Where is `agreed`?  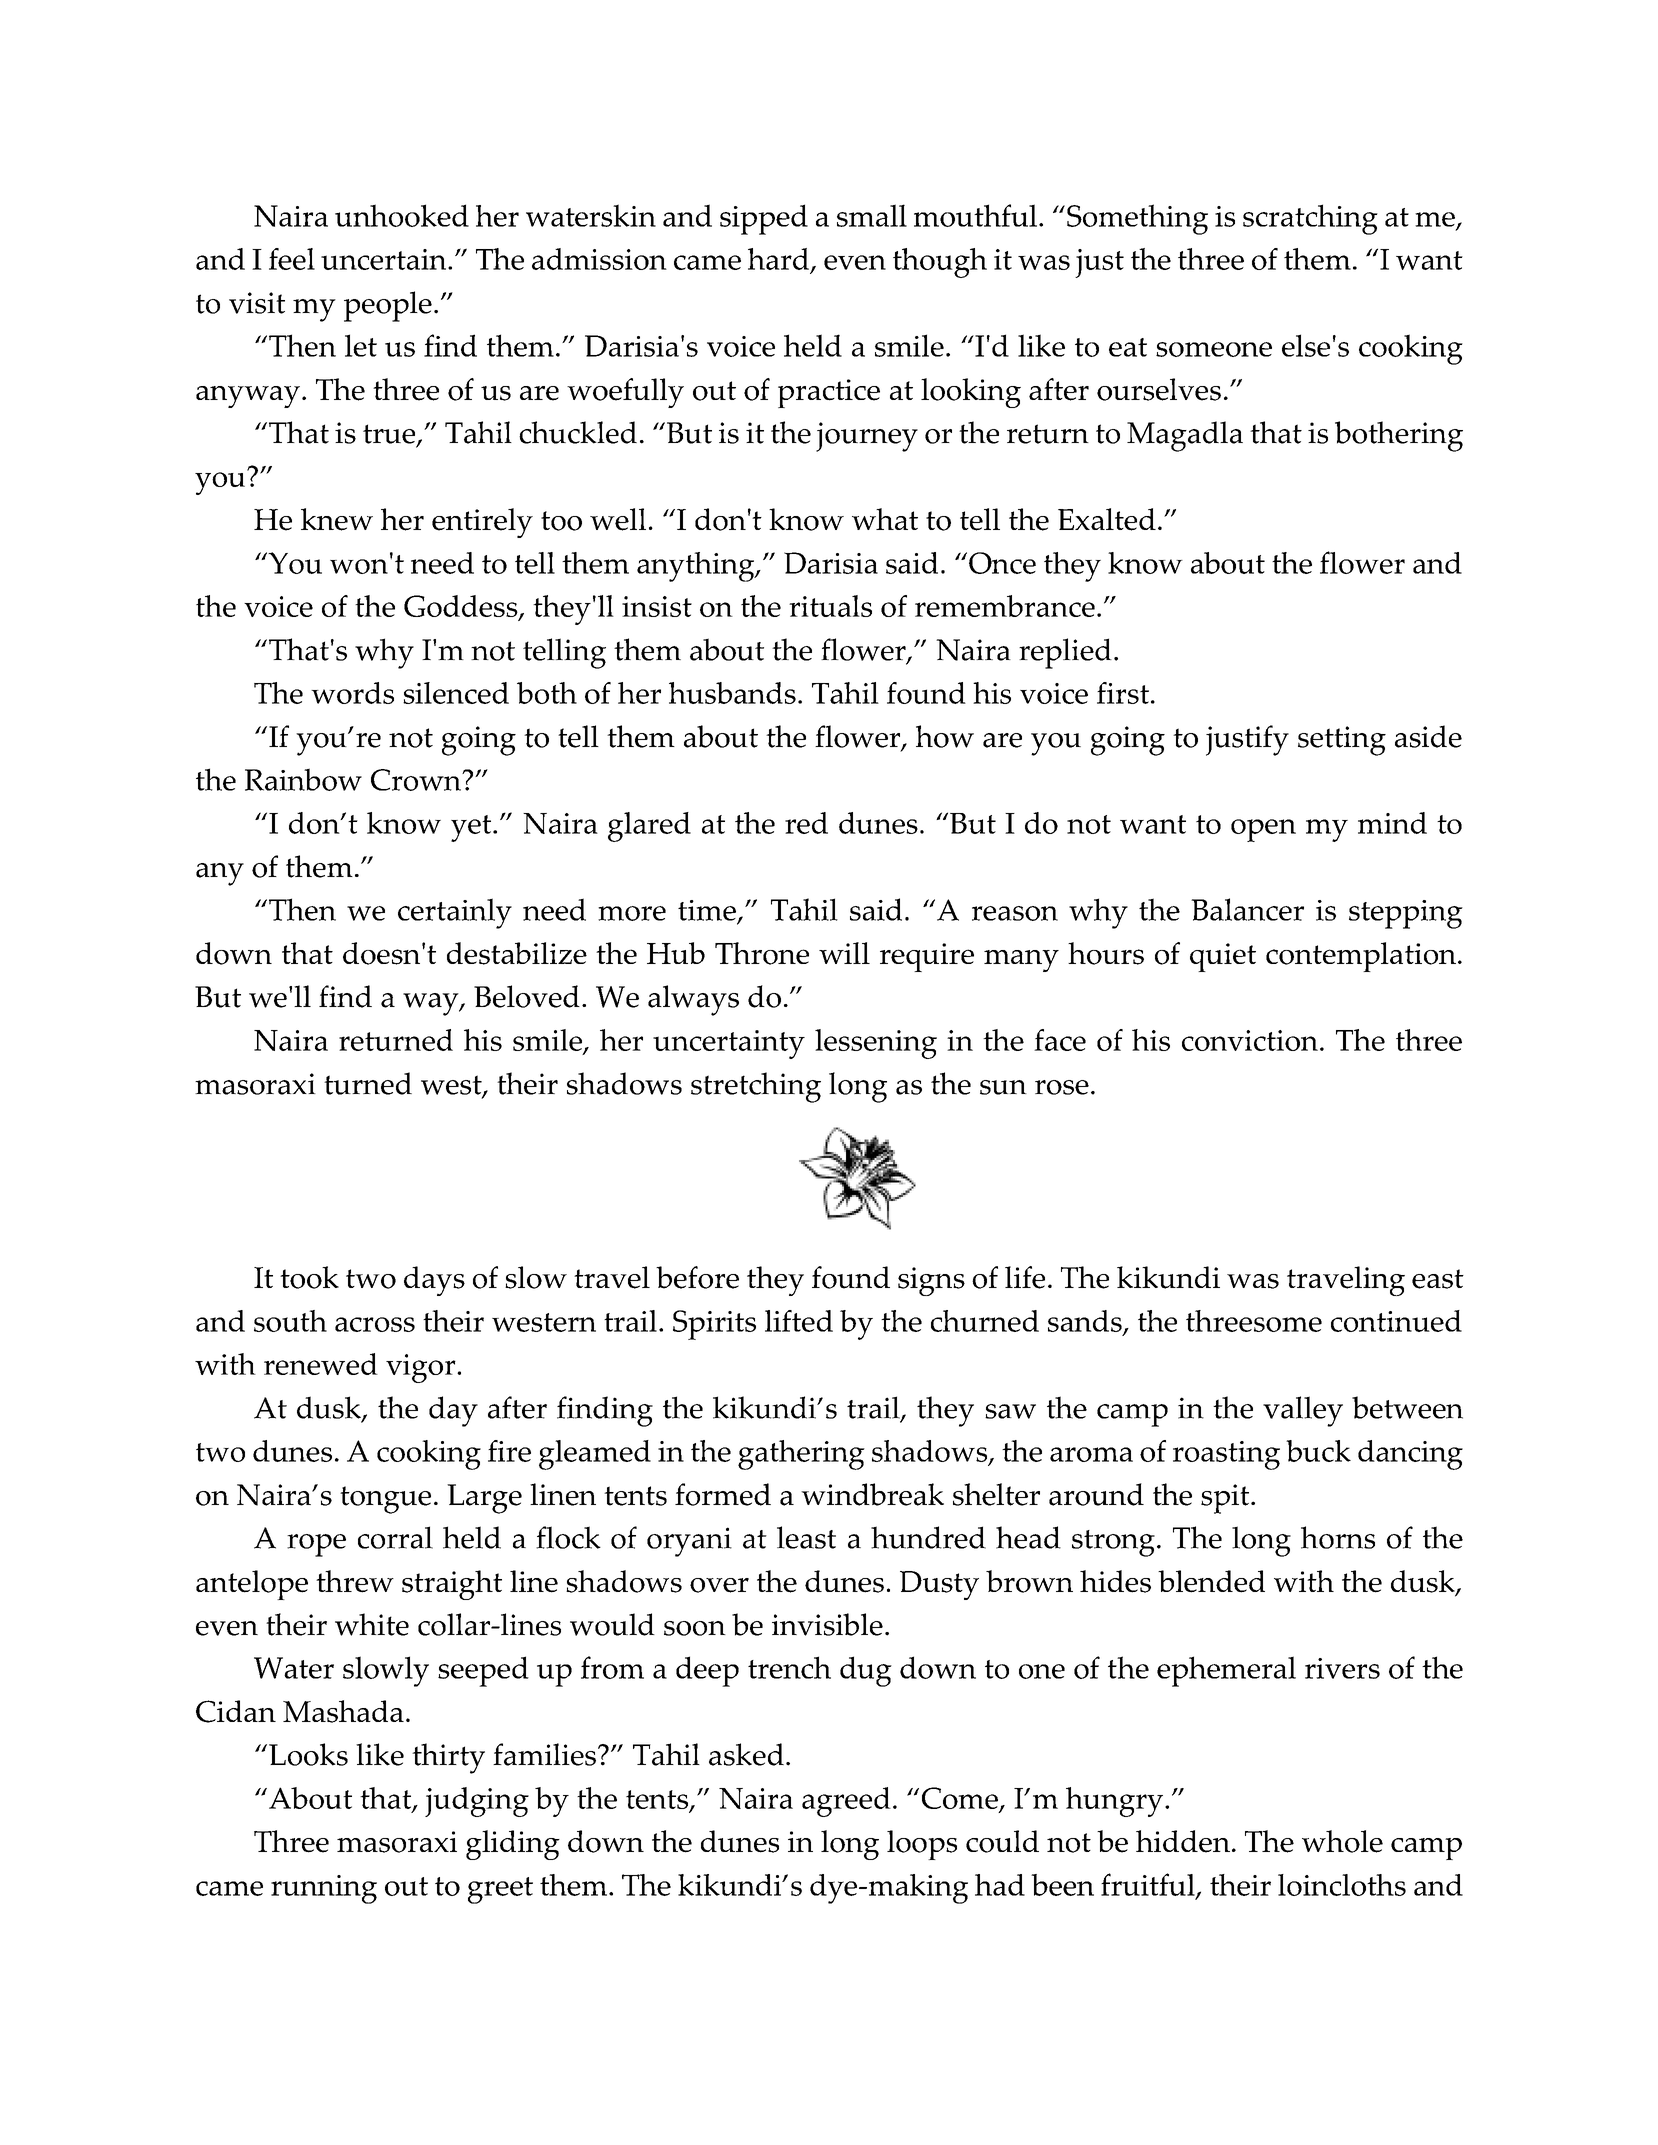 agreed is located at coordinates (846, 1802).
